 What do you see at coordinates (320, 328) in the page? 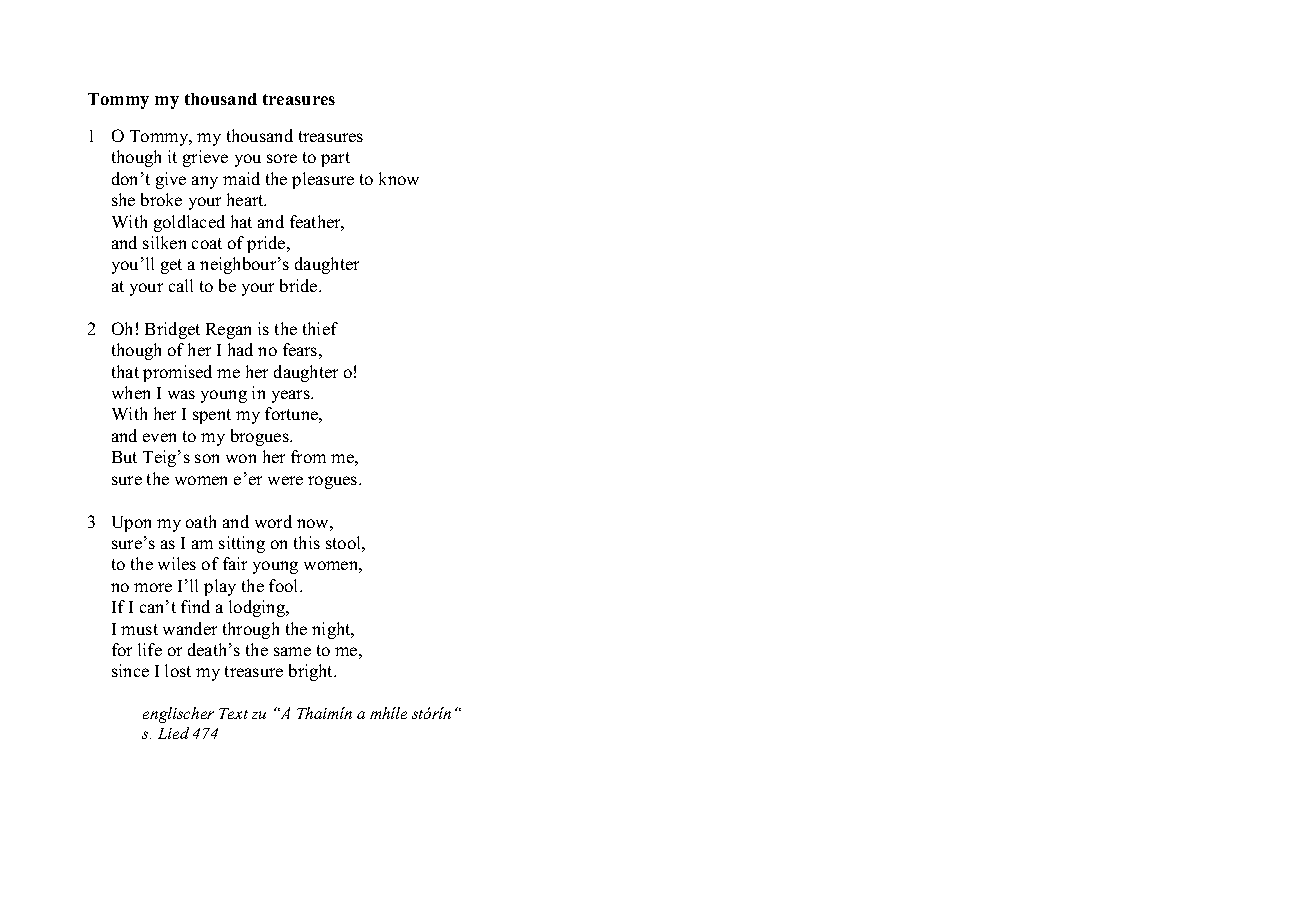
I see `thief` at bounding box center [320, 328].
